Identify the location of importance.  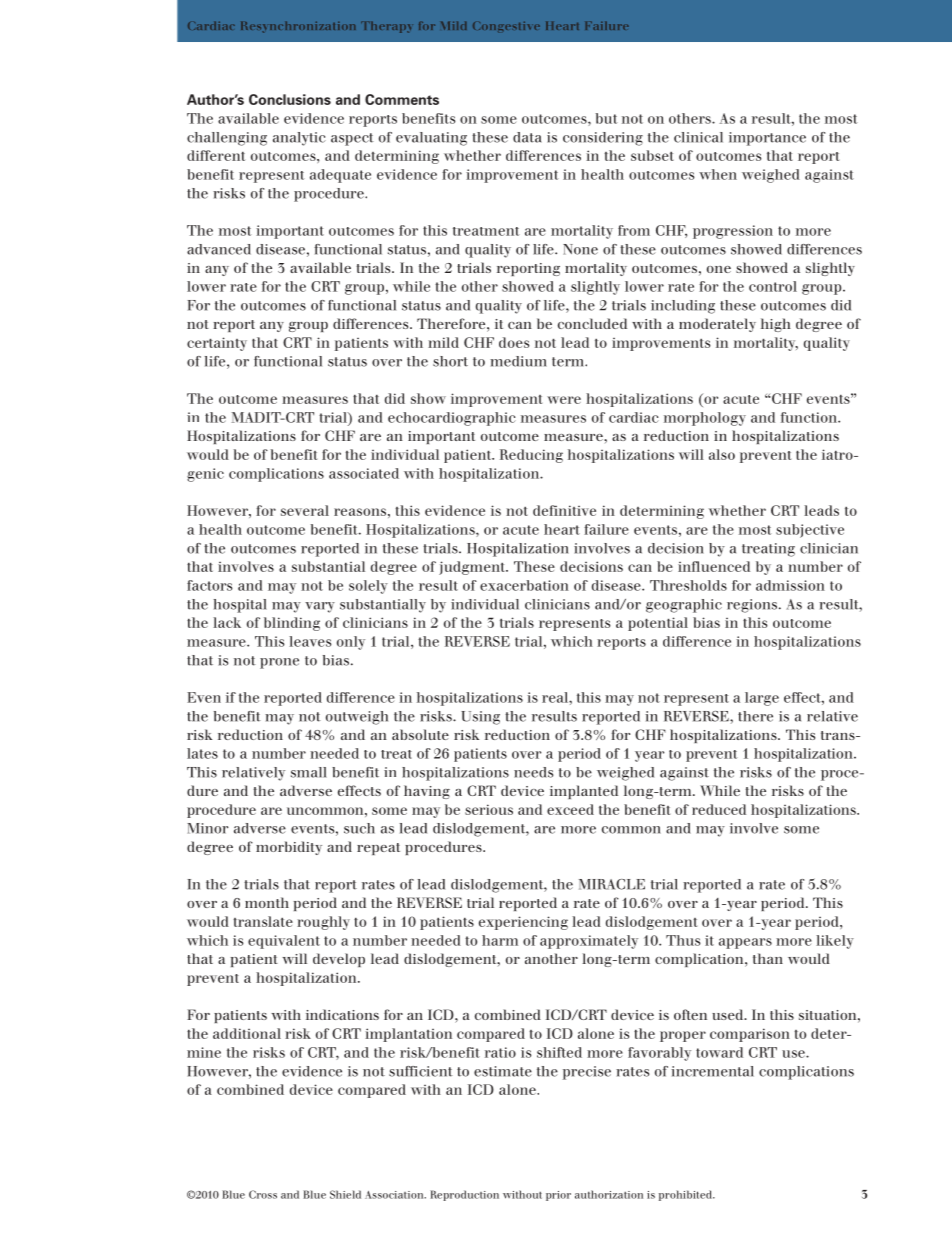
(767, 139).
